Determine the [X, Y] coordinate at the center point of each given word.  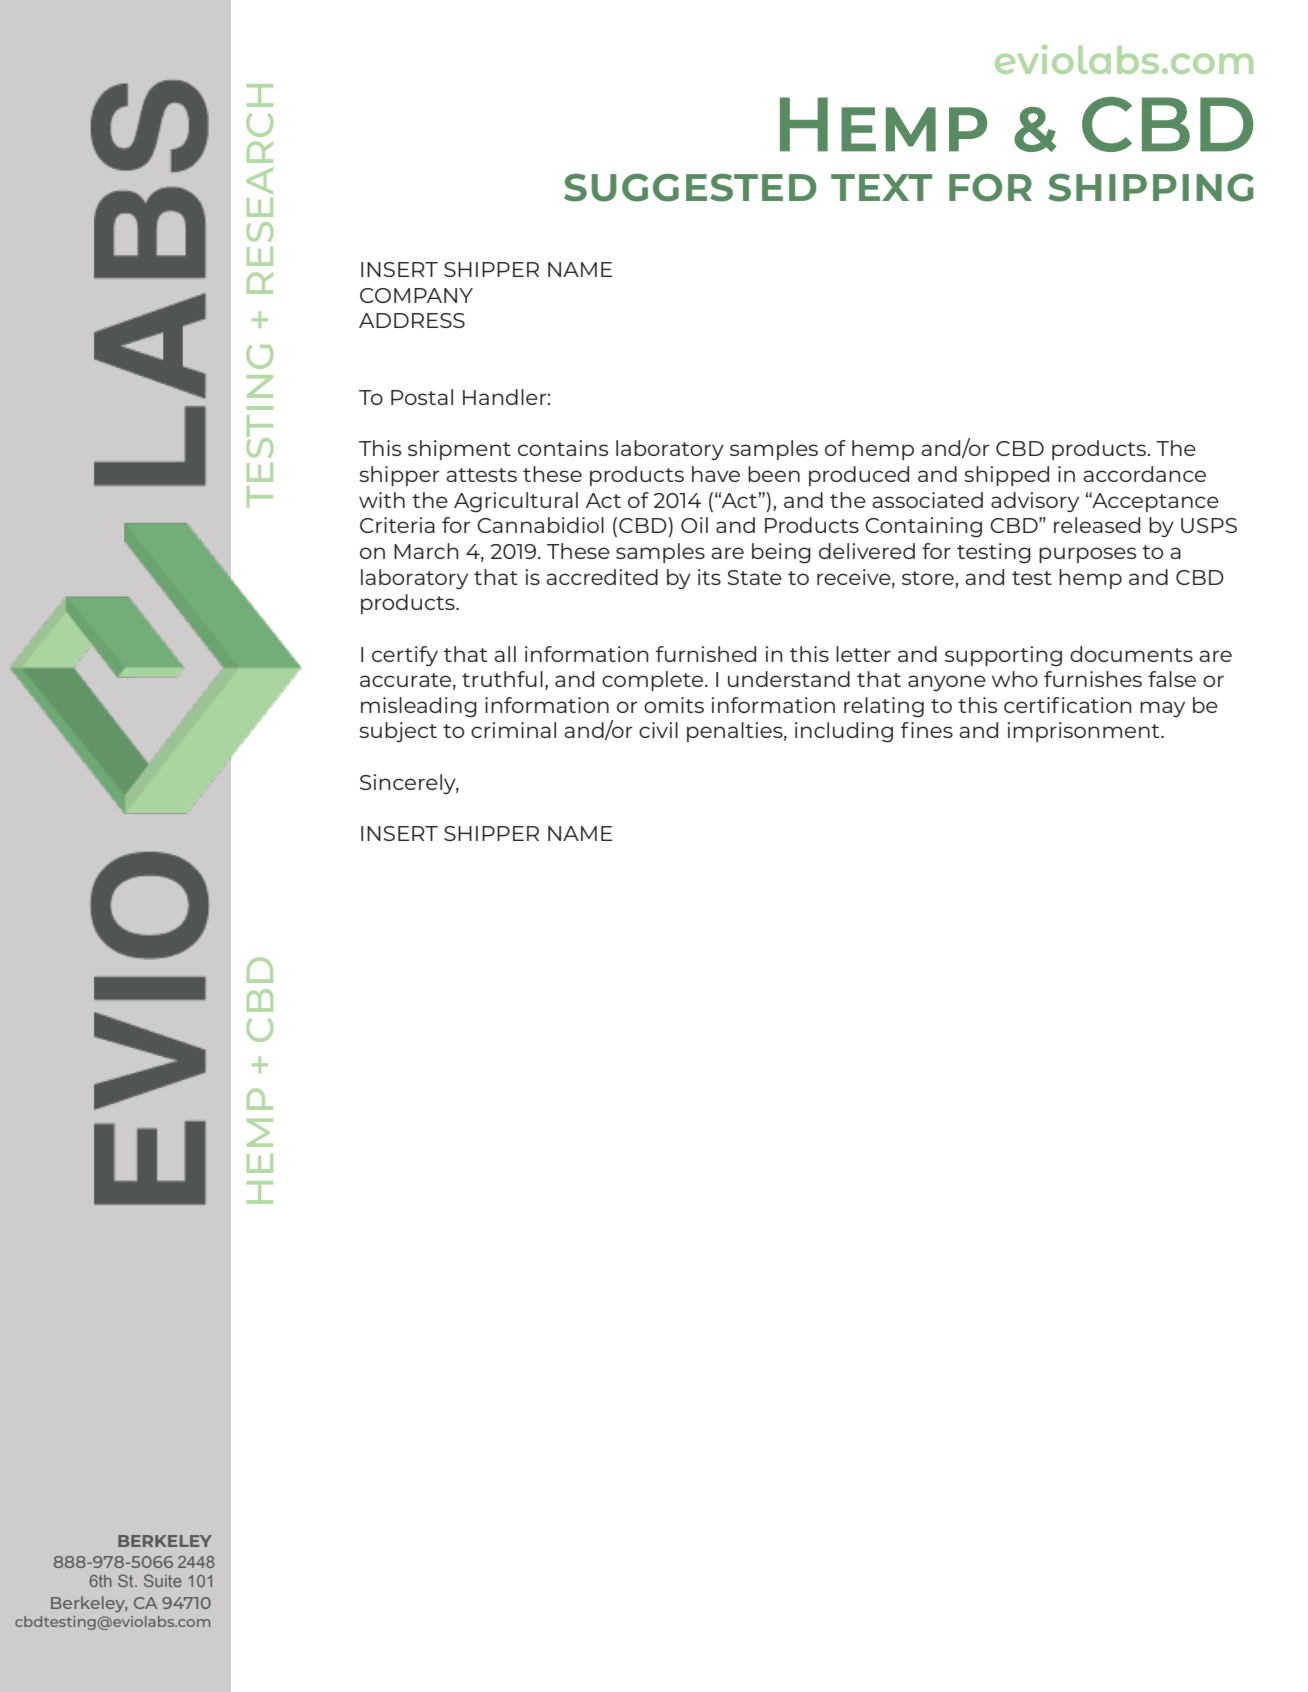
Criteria [397, 525]
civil [658, 730]
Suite [163, 1580]
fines [927, 730]
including [844, 732]
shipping [1151, 188]
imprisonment [1084, 732]
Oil [694, 525]
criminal [513, 730]
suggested [690, 188]
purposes [1087, 555]
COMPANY [416, 295]
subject [398, 732]
